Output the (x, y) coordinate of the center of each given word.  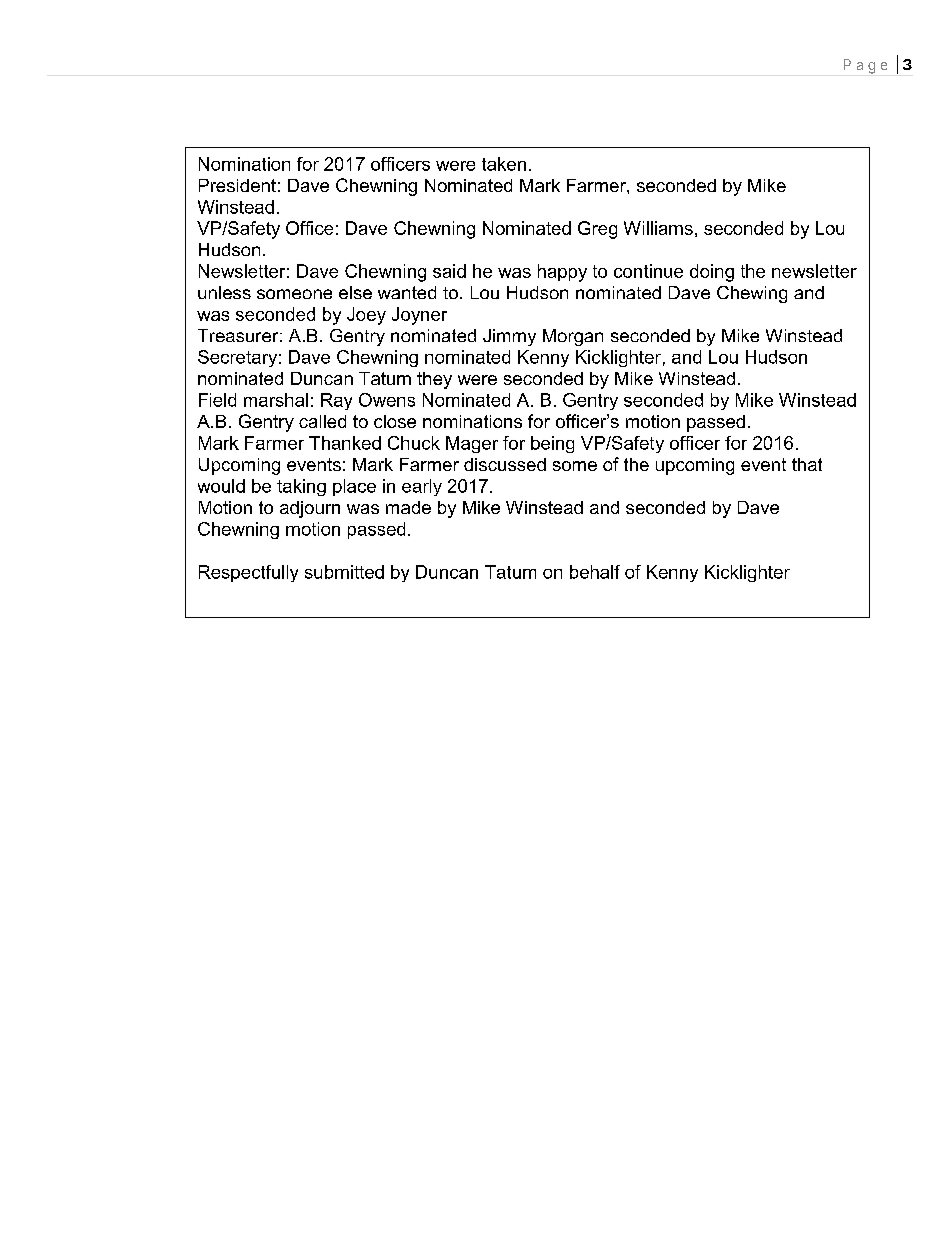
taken (504, 164)
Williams (658, 228)
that (807, 464)
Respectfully (248, 573)
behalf (595, 572)
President (237, 185)
